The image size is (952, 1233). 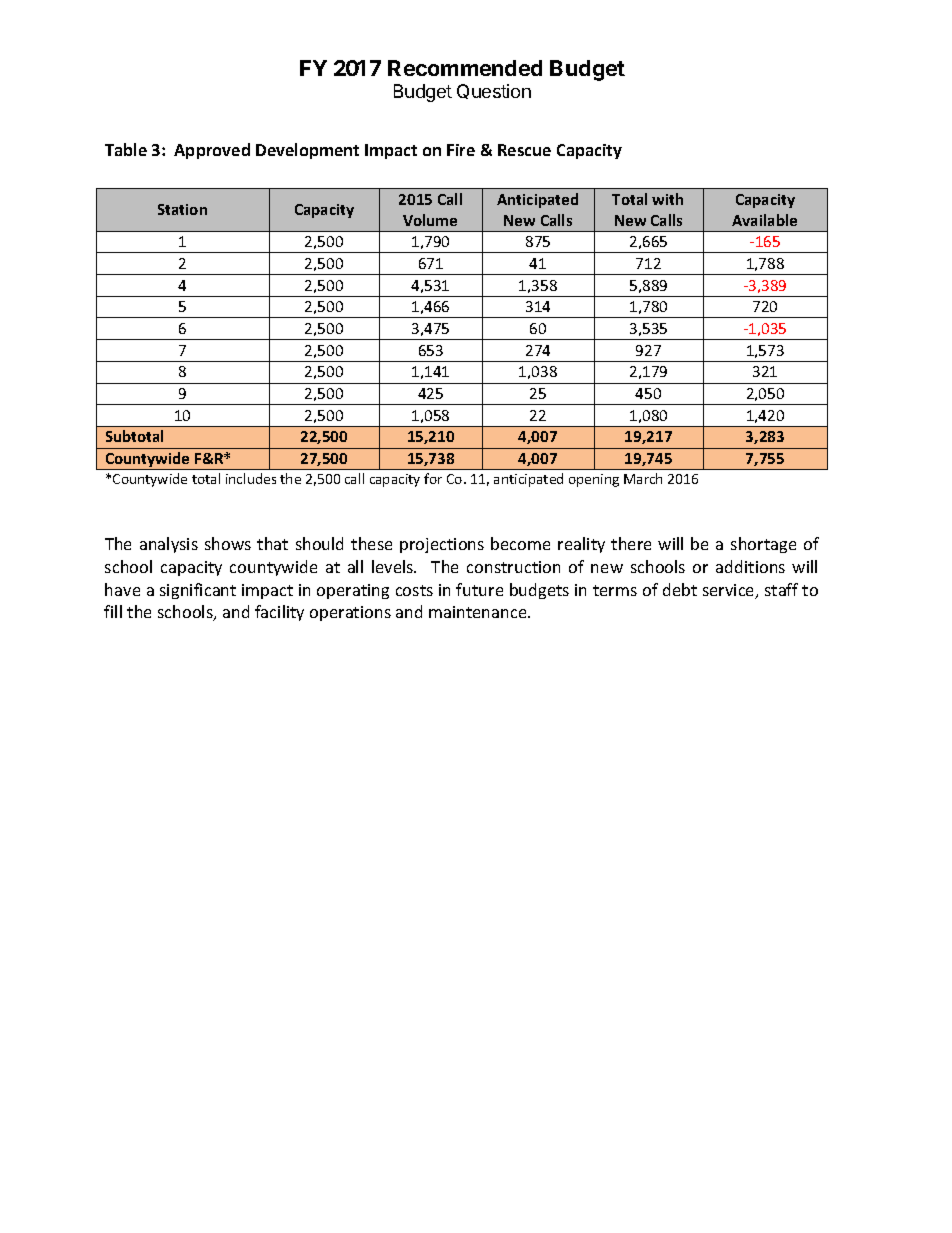 I want to click on includes, so click(x=251, y=478).
